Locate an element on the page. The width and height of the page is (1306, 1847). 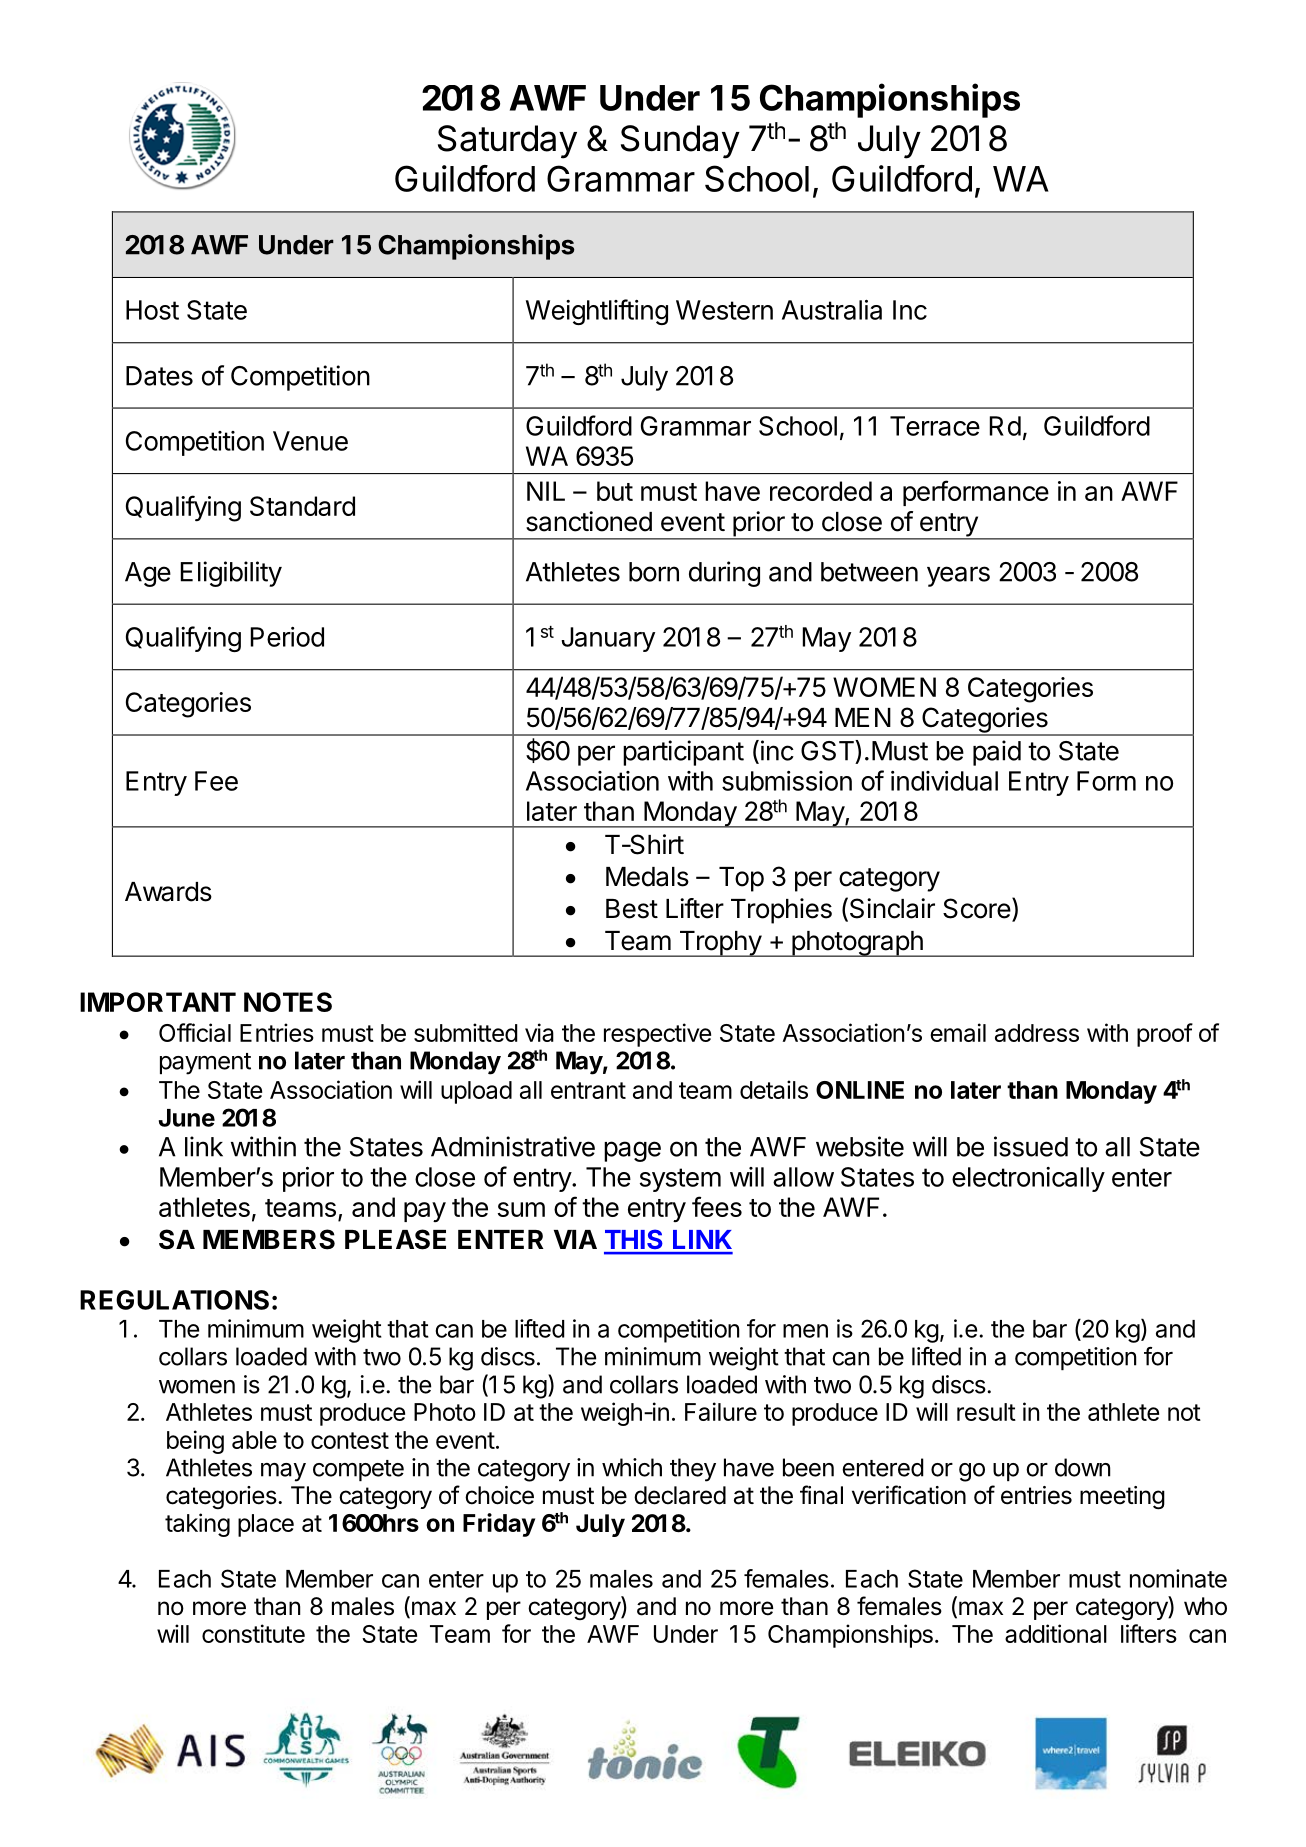
Awards is located at coordinates (168, 892).
